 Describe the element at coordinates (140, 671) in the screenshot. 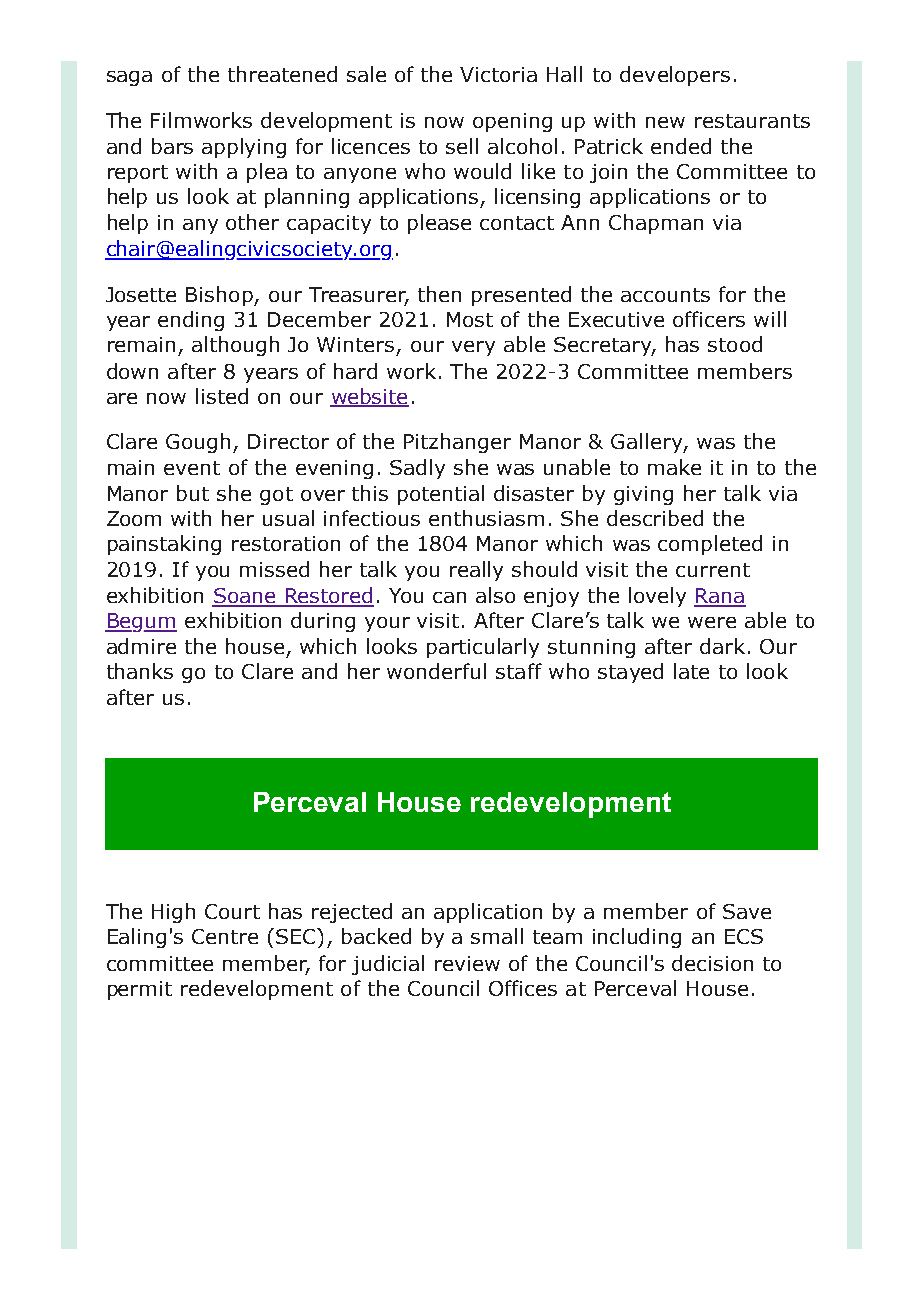

I see `thanks` at that location.
